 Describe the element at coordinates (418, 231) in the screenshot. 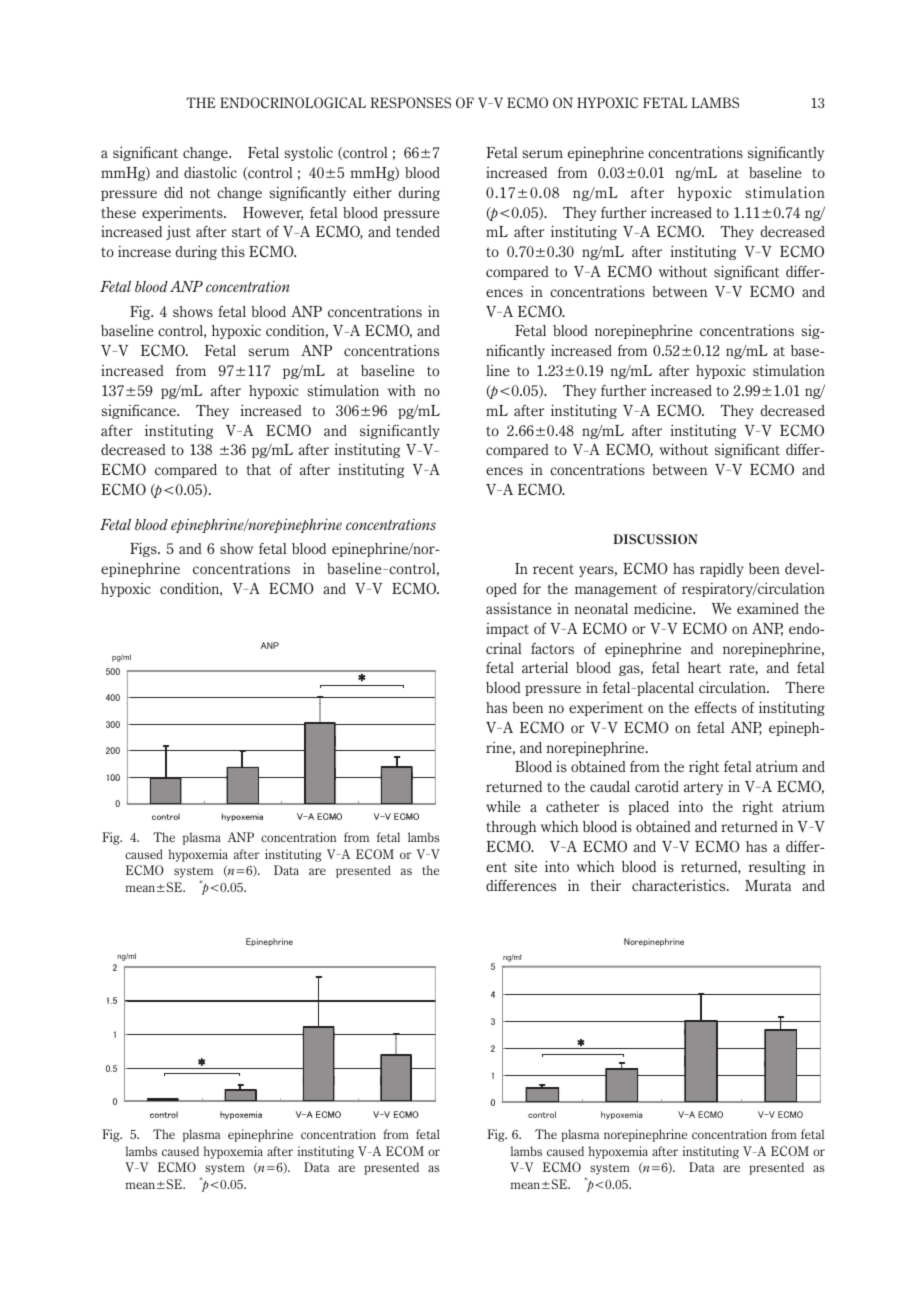

I see `tended` at that location.
